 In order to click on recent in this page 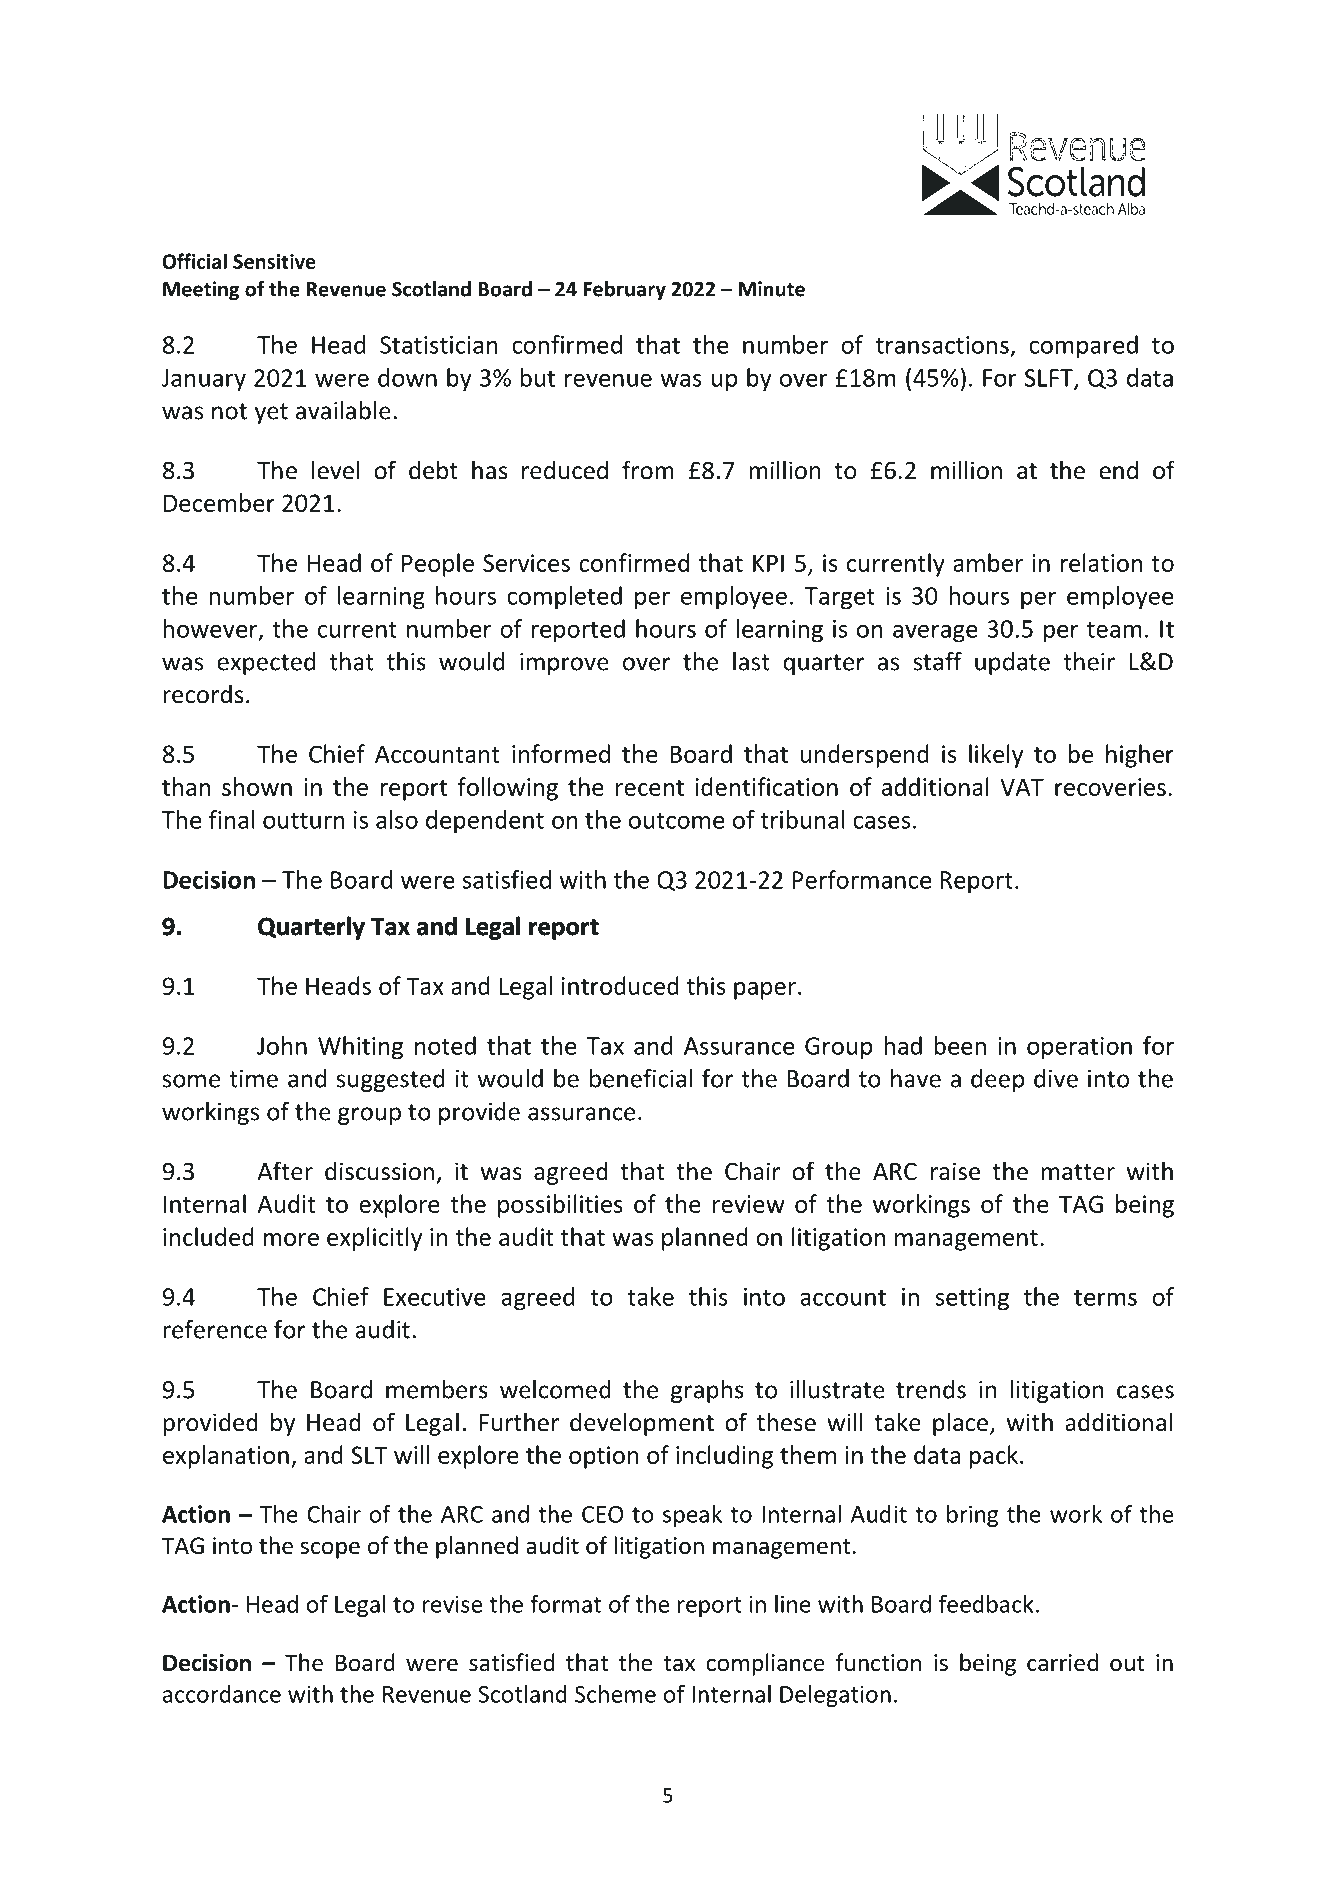, I will do `click(650, 788)`.
